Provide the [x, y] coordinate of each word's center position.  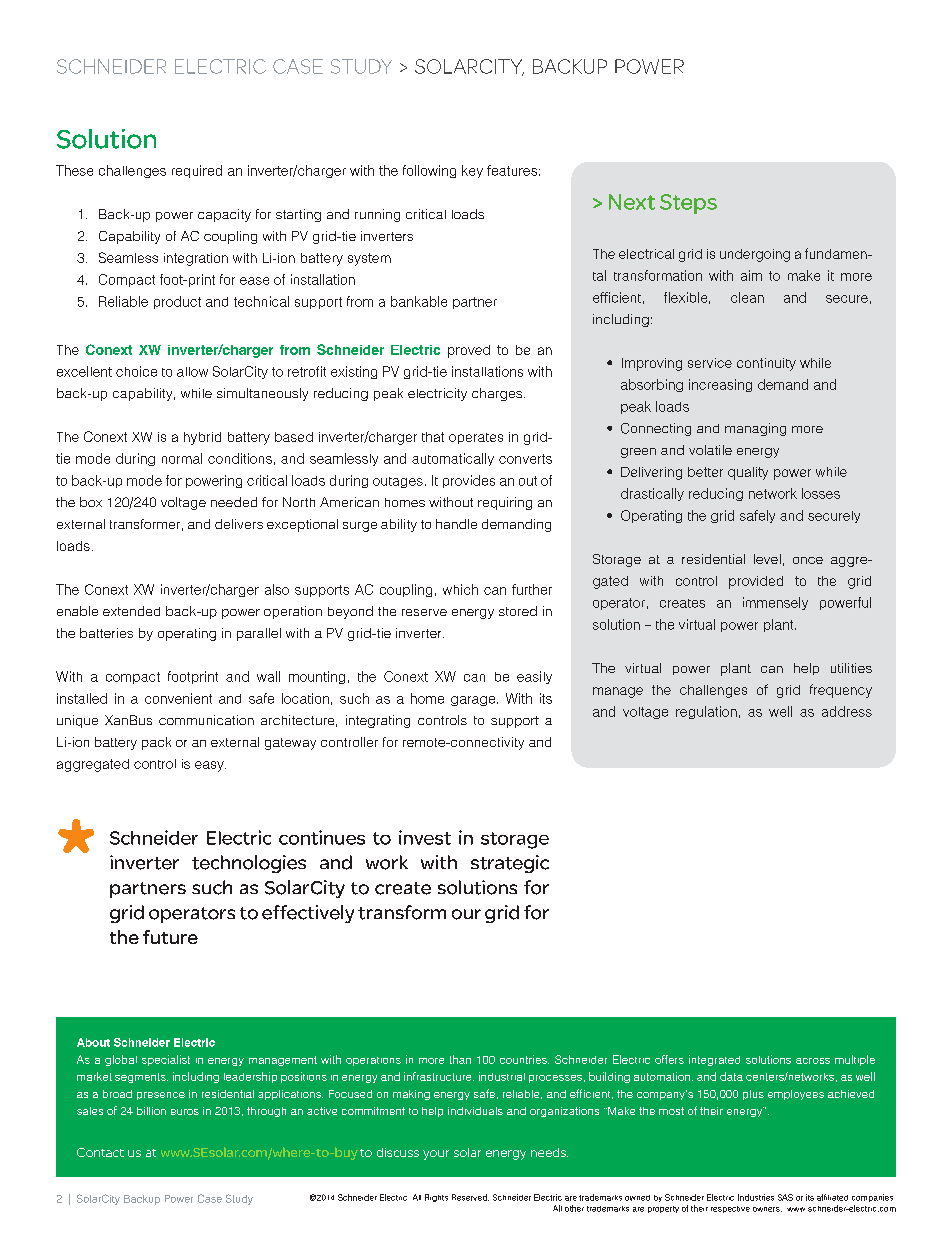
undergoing [755, 255]
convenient [178, 698]
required [197, 171]
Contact [100, 1152]
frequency [841, 691]
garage [474, 701]
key [472, 171]
